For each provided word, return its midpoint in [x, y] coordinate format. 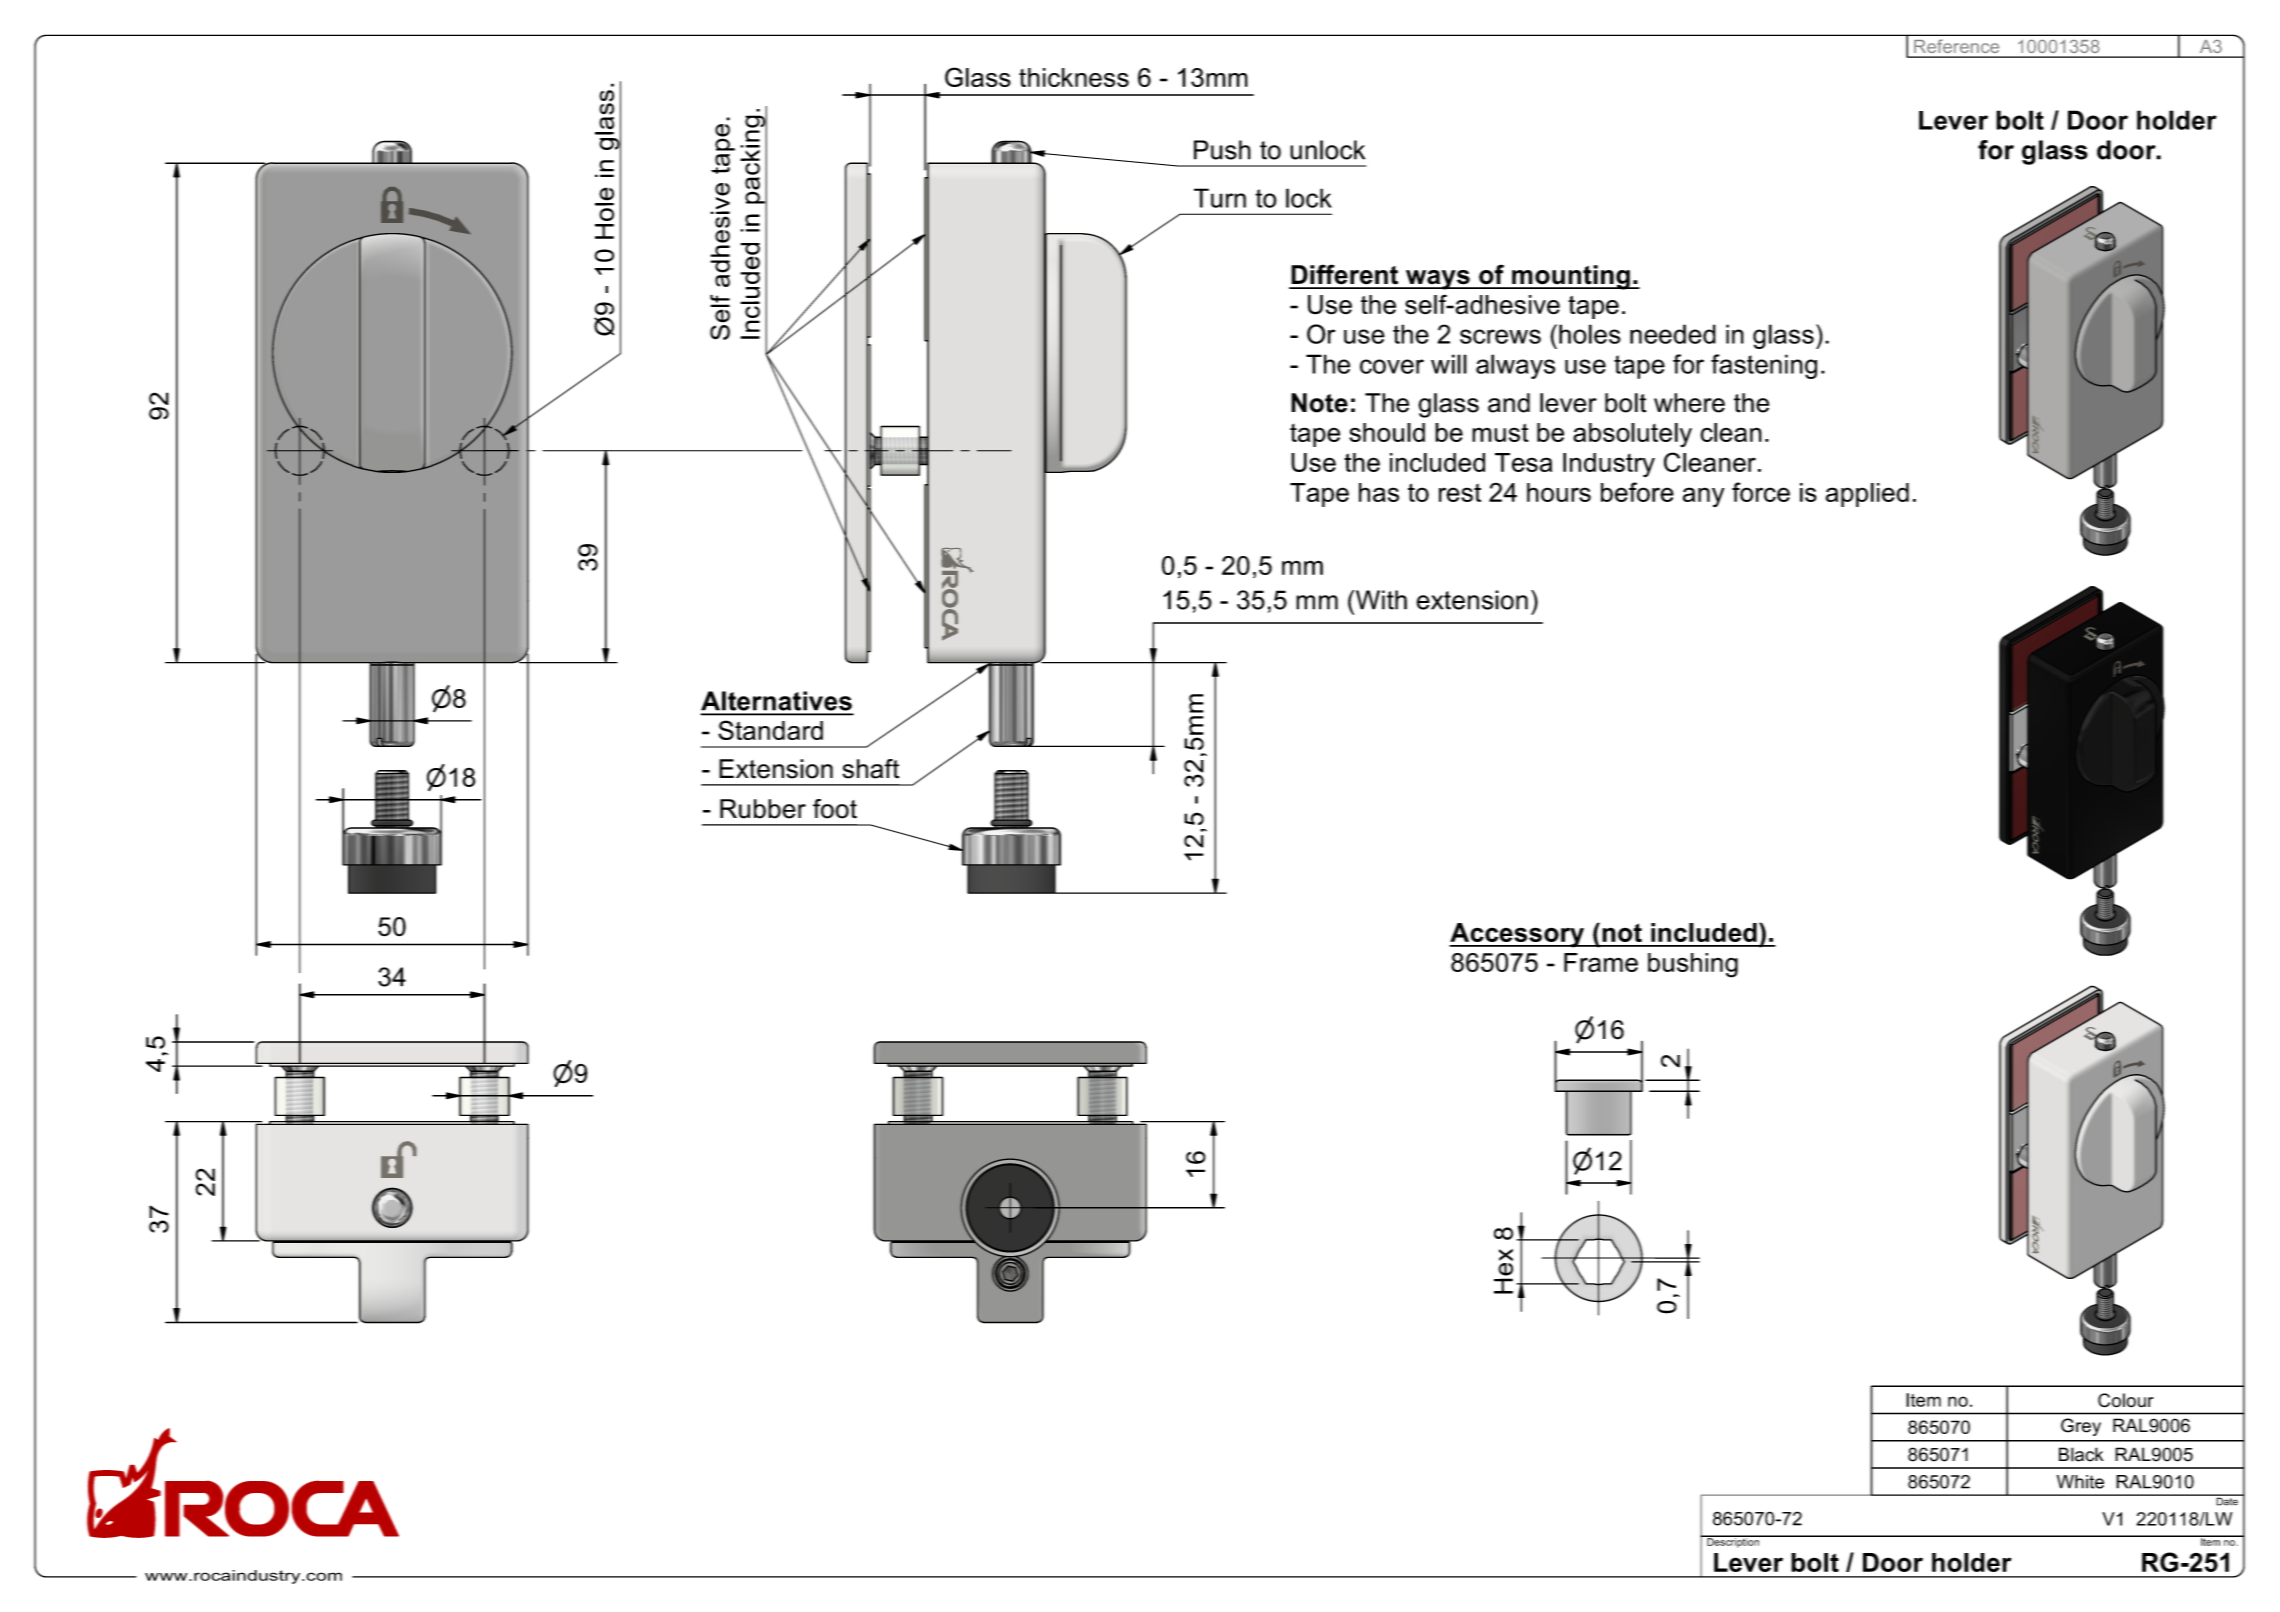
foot [835, 809]
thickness [1074, 77]
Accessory [1518, 935]
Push [1222, 150]
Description [1733, 1542]
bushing [1693, 965]
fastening [1764, 366]
